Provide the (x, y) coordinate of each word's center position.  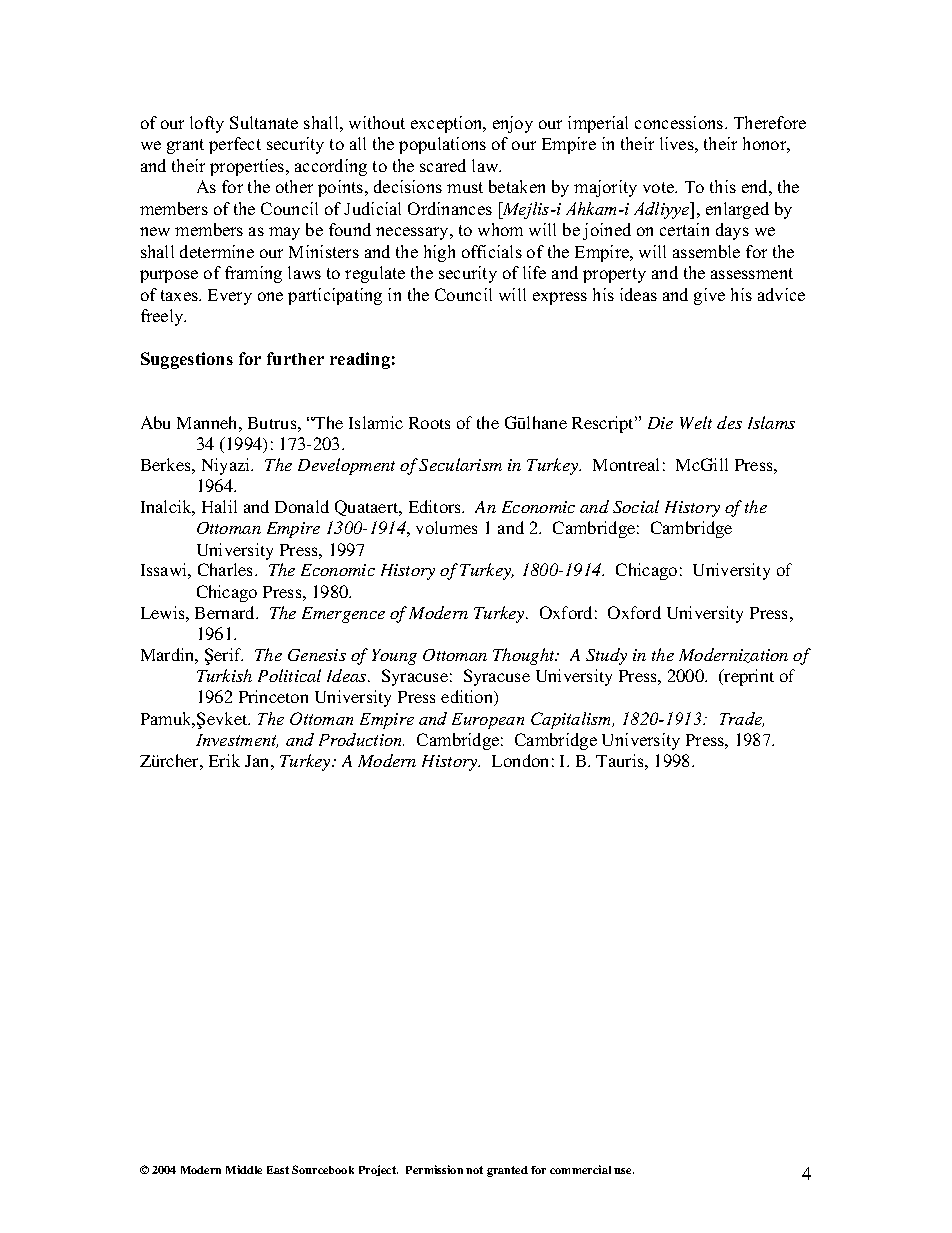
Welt (696, 422)
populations (442, 145)
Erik (224, 760)
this (723, 186)
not (474, 1170)
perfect (235, 145)
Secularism (460, 464)
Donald (302, 506)
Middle (244, 1169)
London (520, 760)
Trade (742, 719)
